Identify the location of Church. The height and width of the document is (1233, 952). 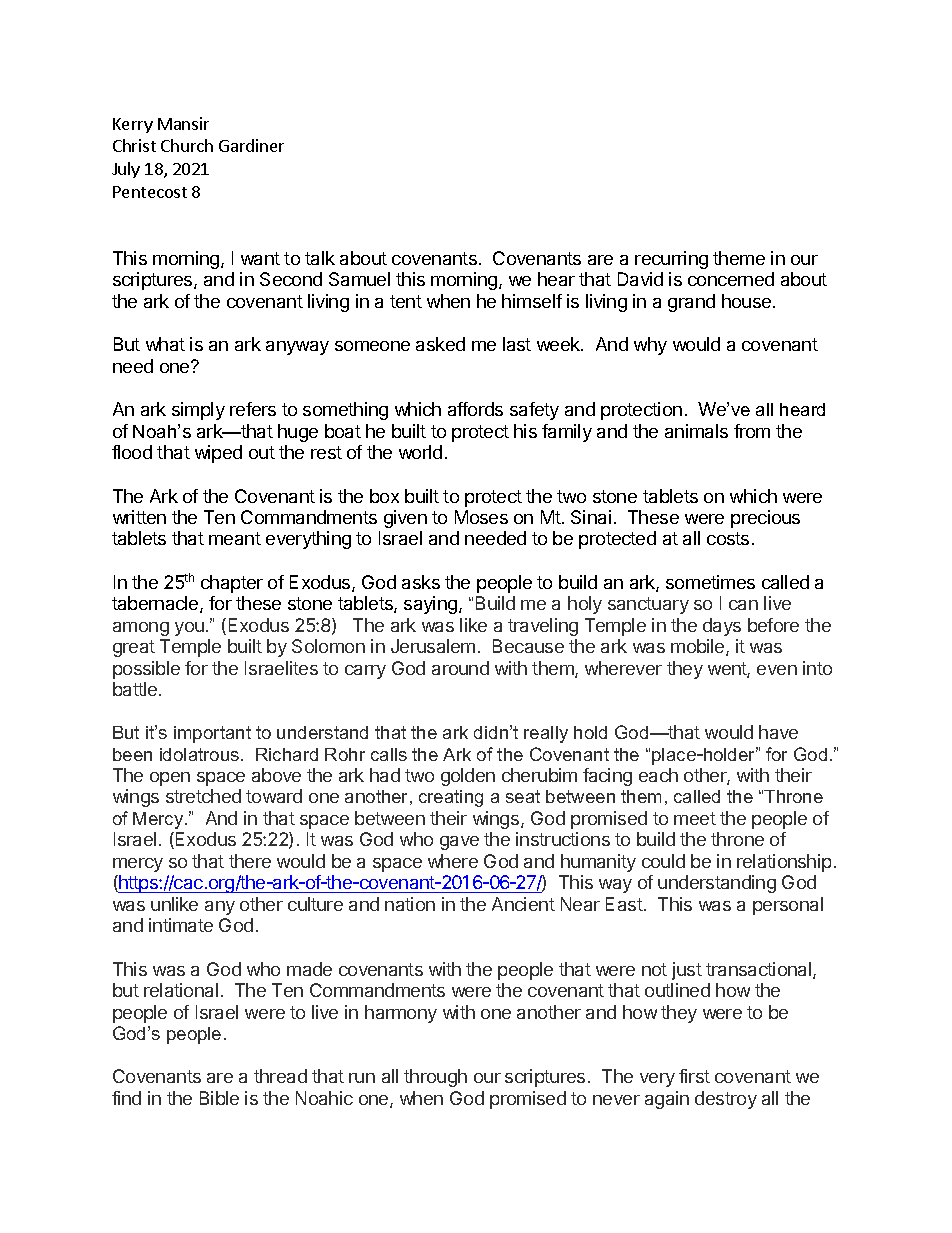
(187, 145).
